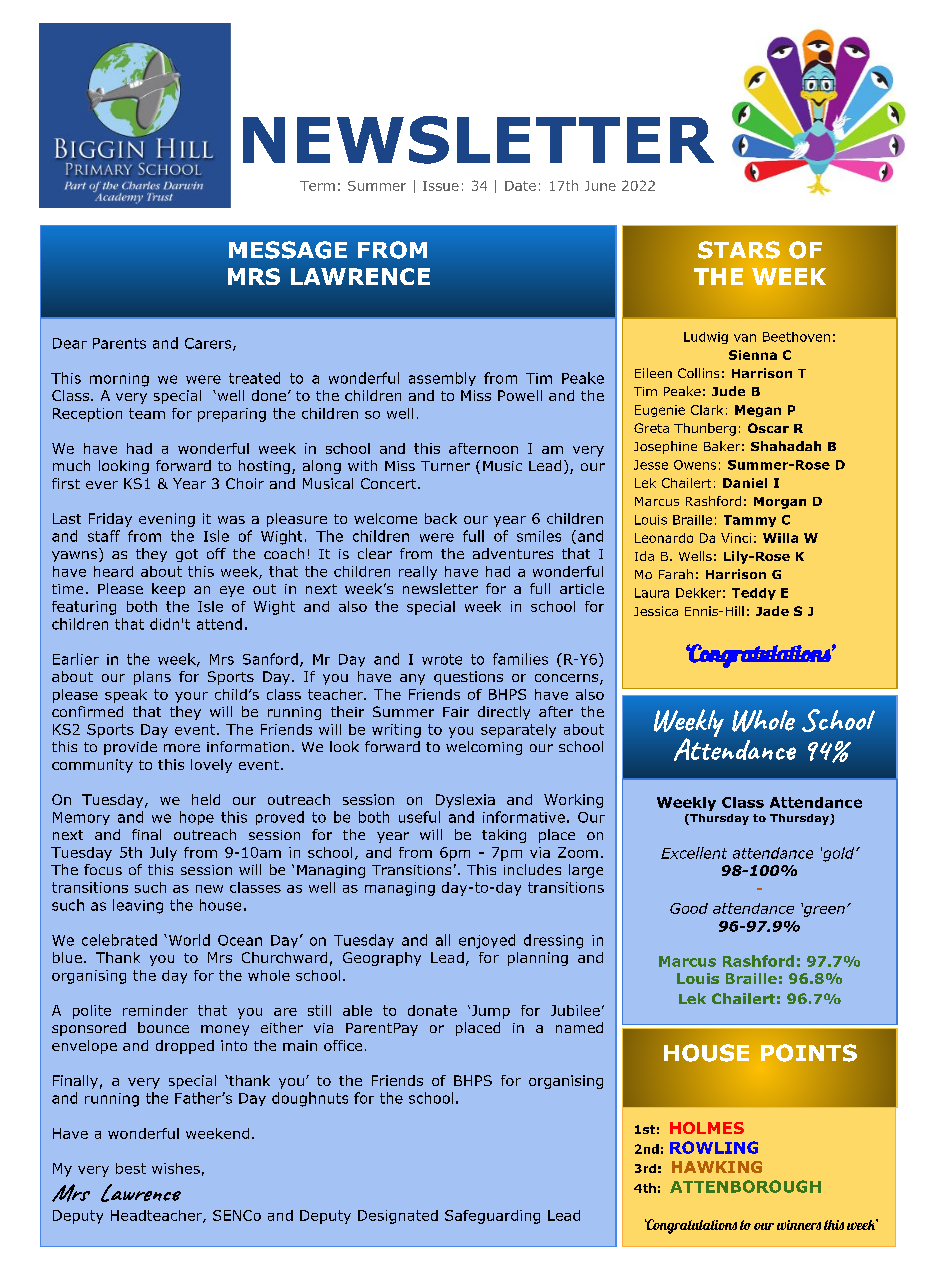 The height and width of the screenshot is (1288, 936). What do you see at coordinates (739, 250) in the screenshot?
I see `STARS` at bounding box center [739, 250].
